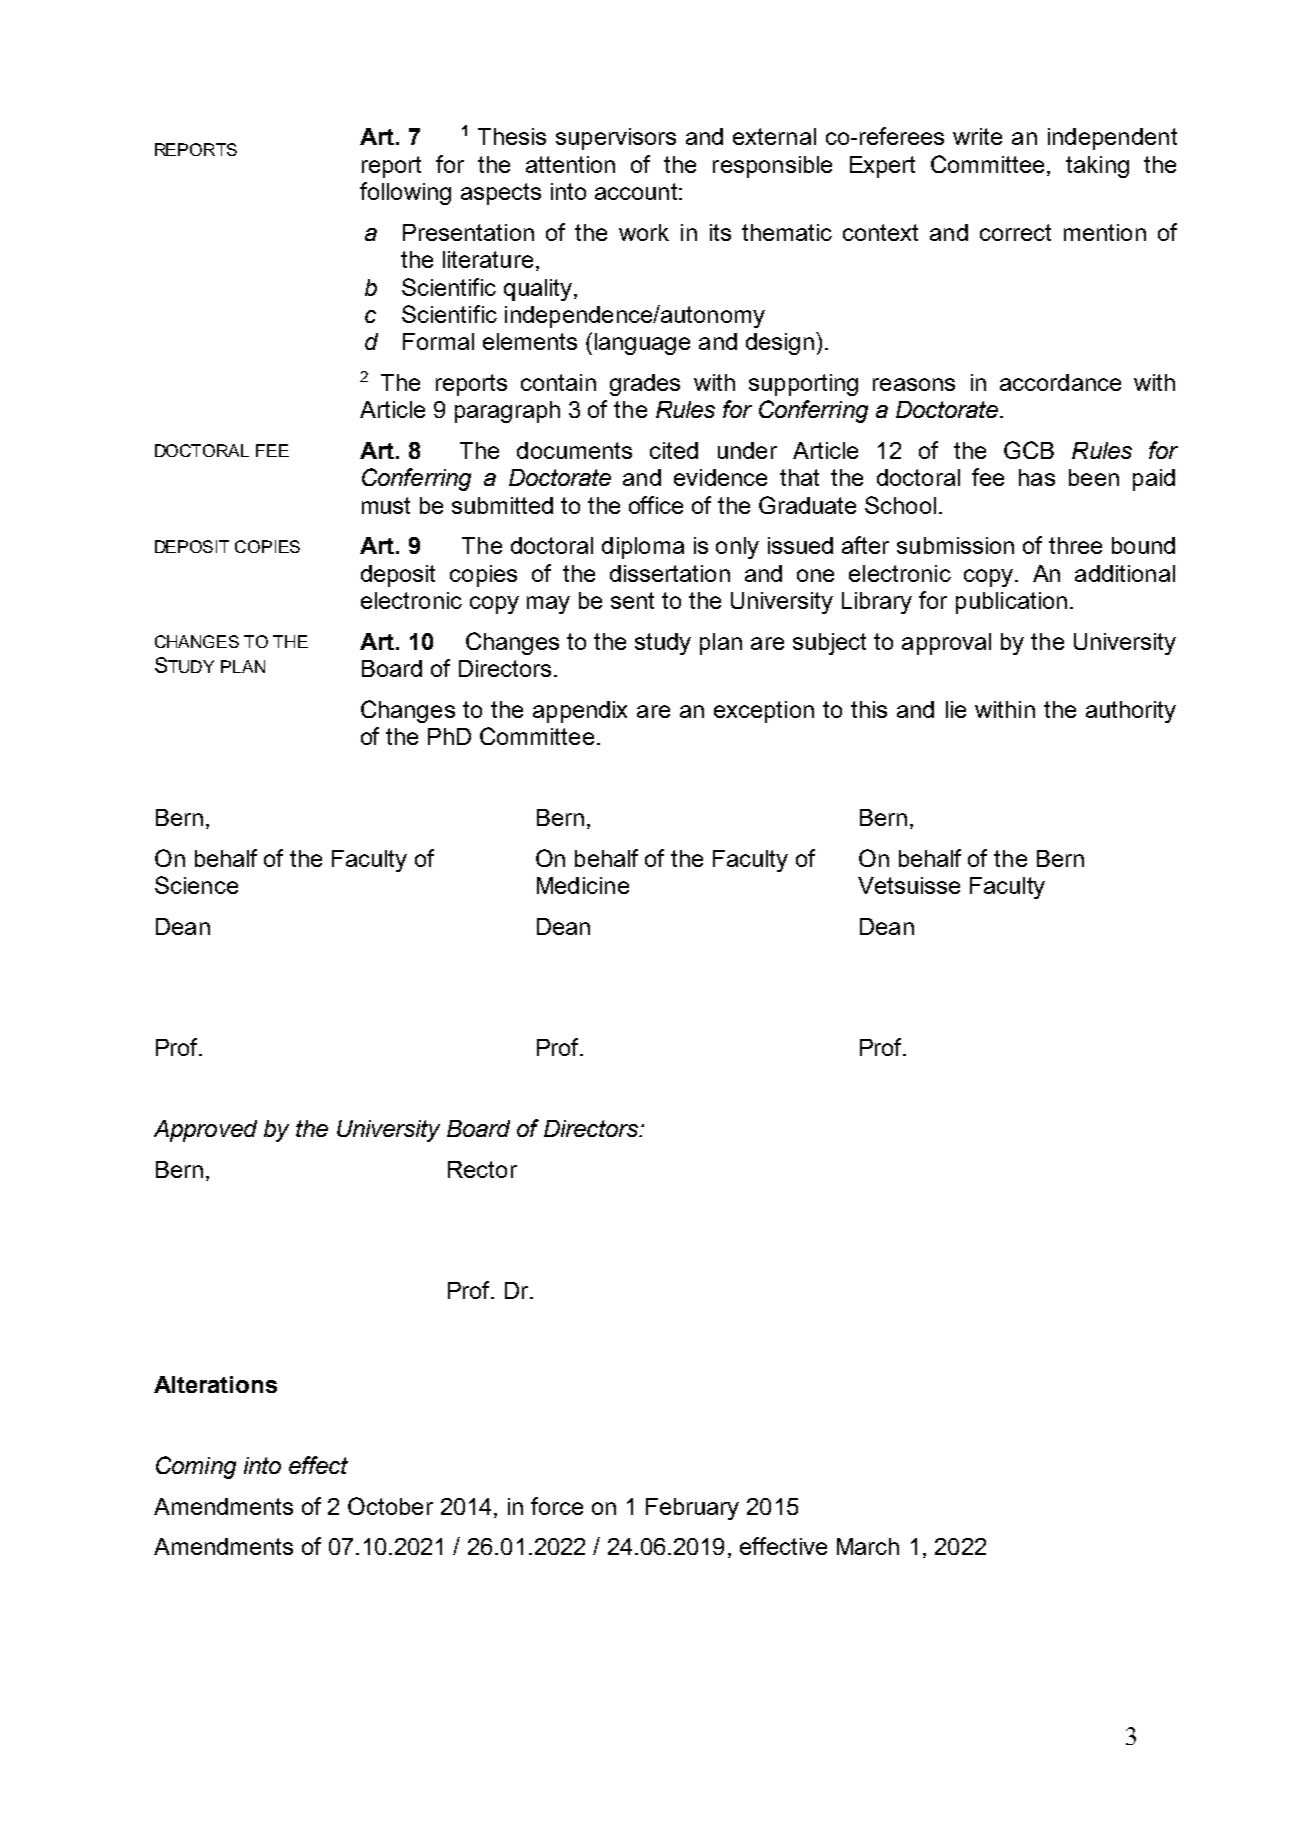  I want to click on work, so click(644, 232).
